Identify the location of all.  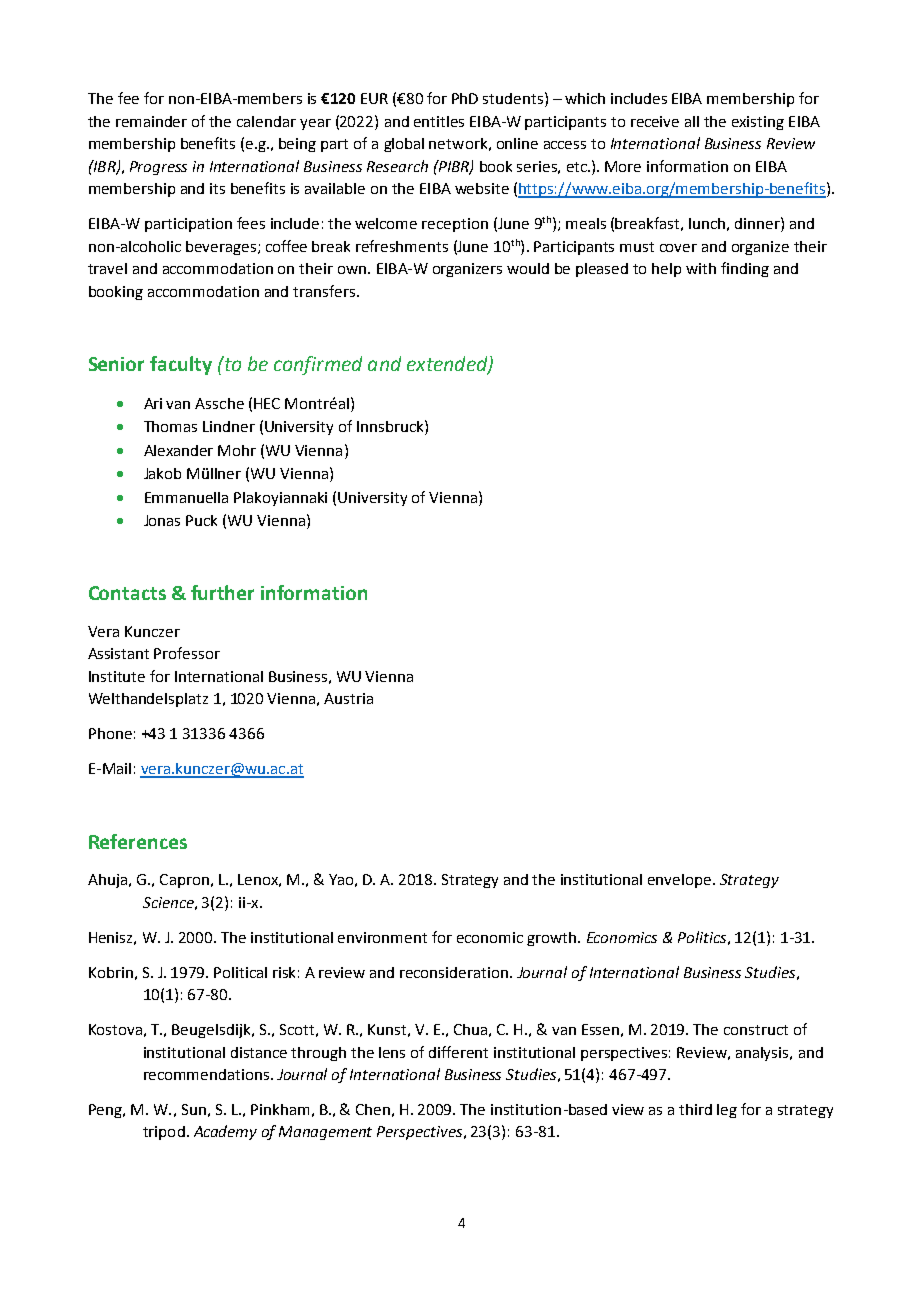
(692, 121).
